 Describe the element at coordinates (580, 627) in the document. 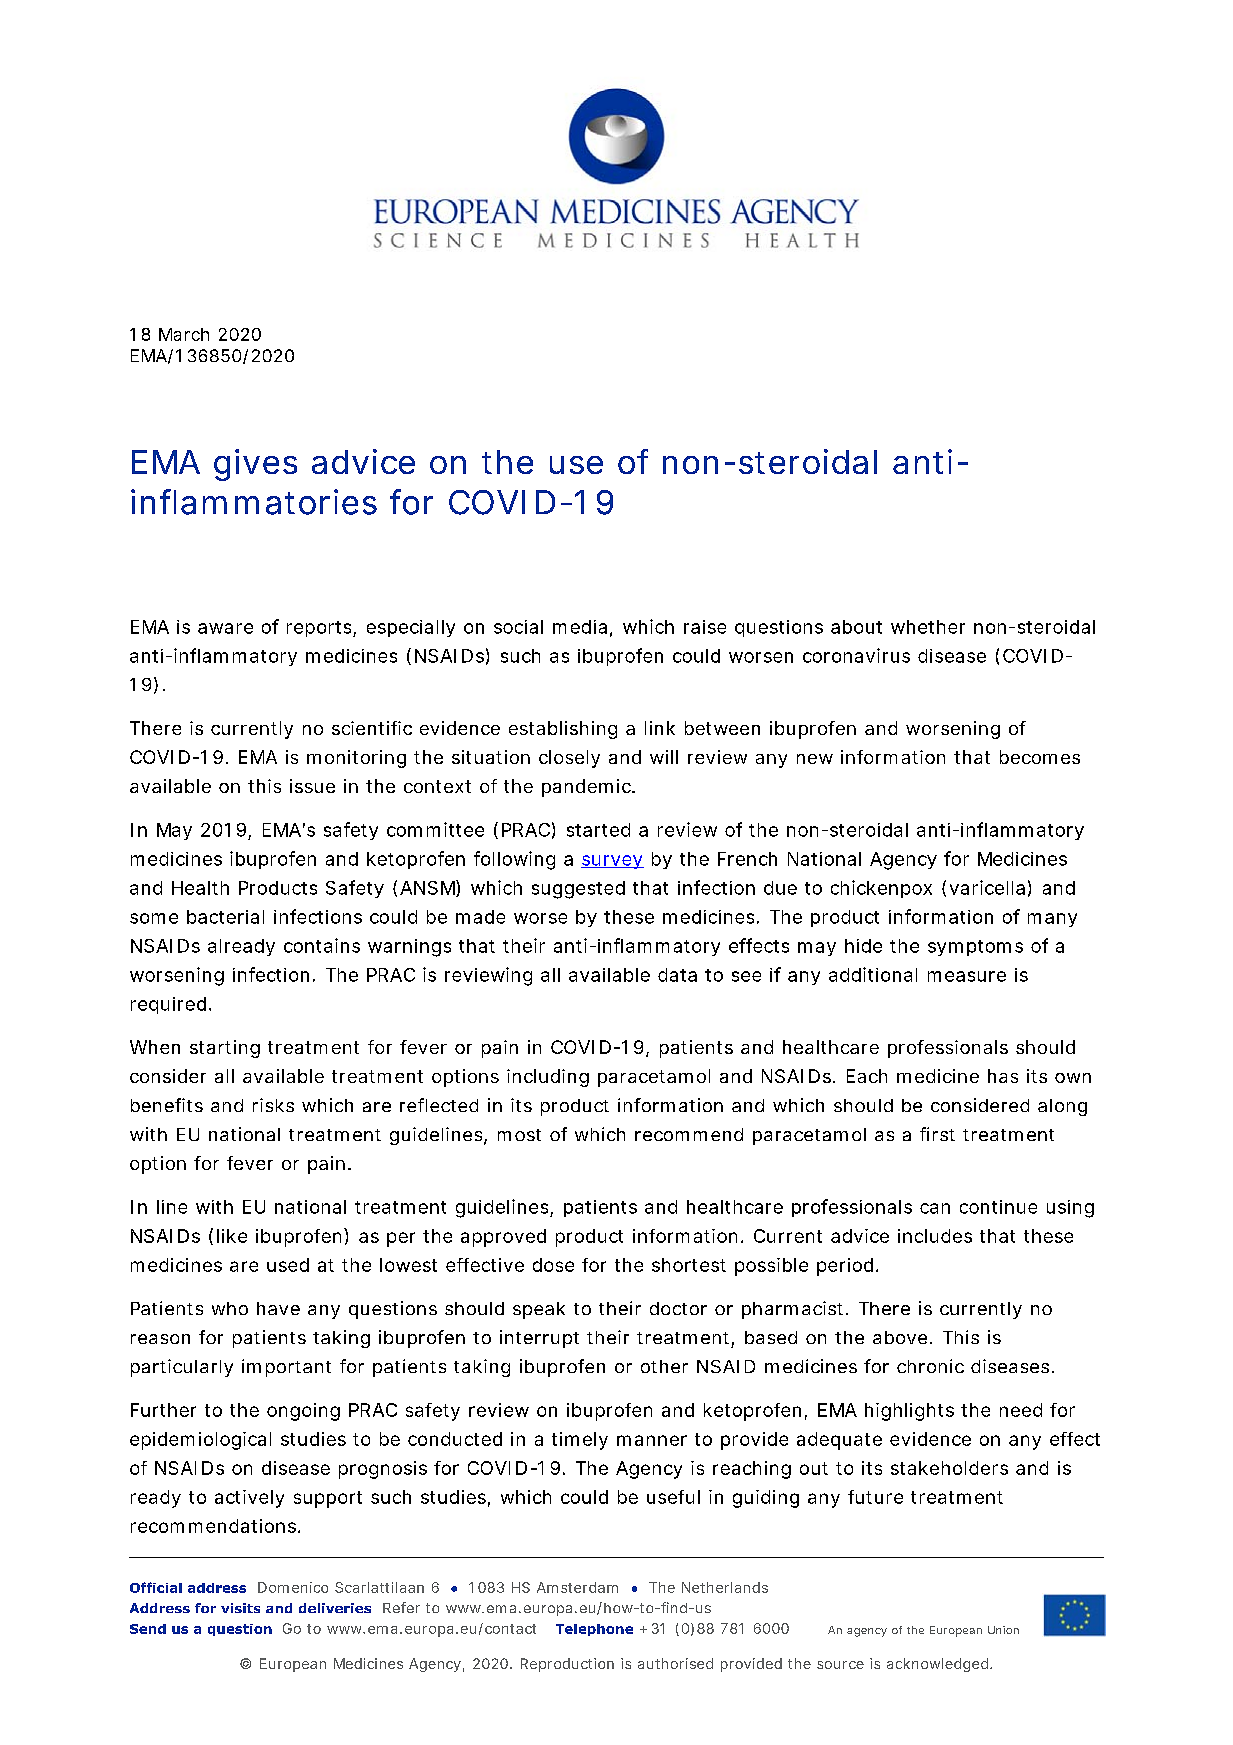

I see `media` at that location.
